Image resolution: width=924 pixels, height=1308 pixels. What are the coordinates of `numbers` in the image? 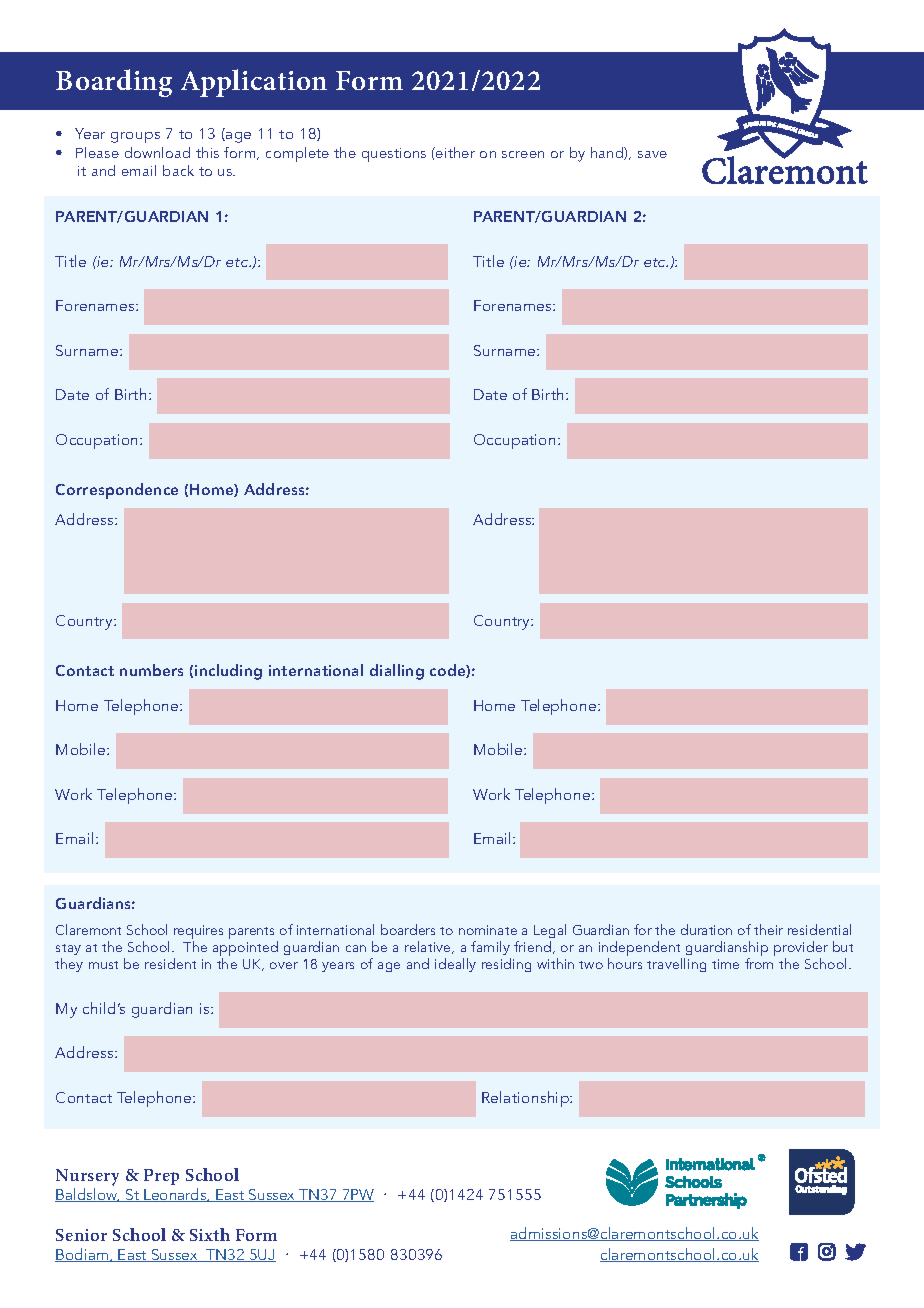 It's located at (151, 670).
